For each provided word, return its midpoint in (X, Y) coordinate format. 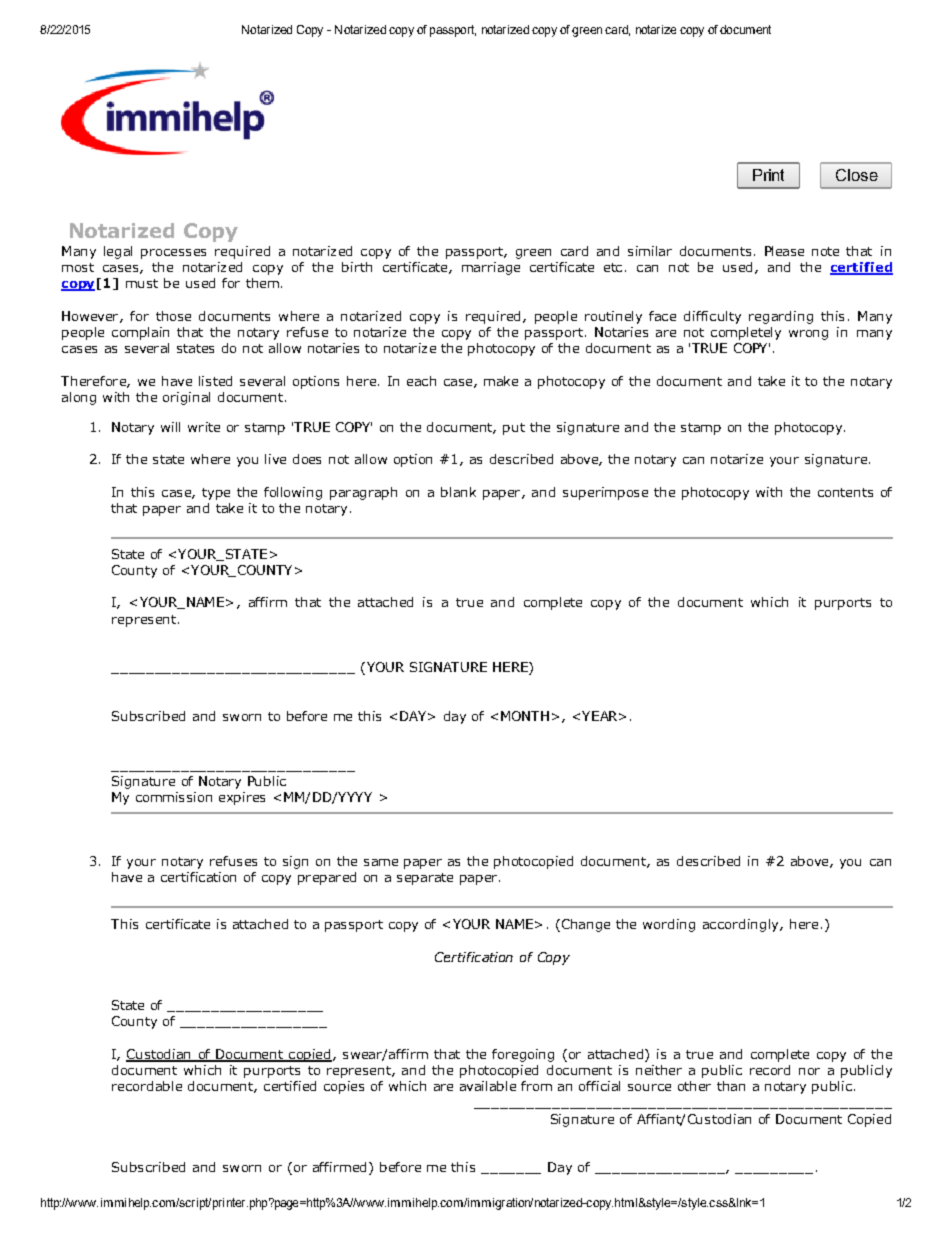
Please (784, 251)
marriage (491, 268)
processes (173, 254)
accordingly (742, 925)
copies (344, 1087)
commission (174, 797)
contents (845, 492)
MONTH (525, 716)
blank (458, 492)
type (216, 494)
